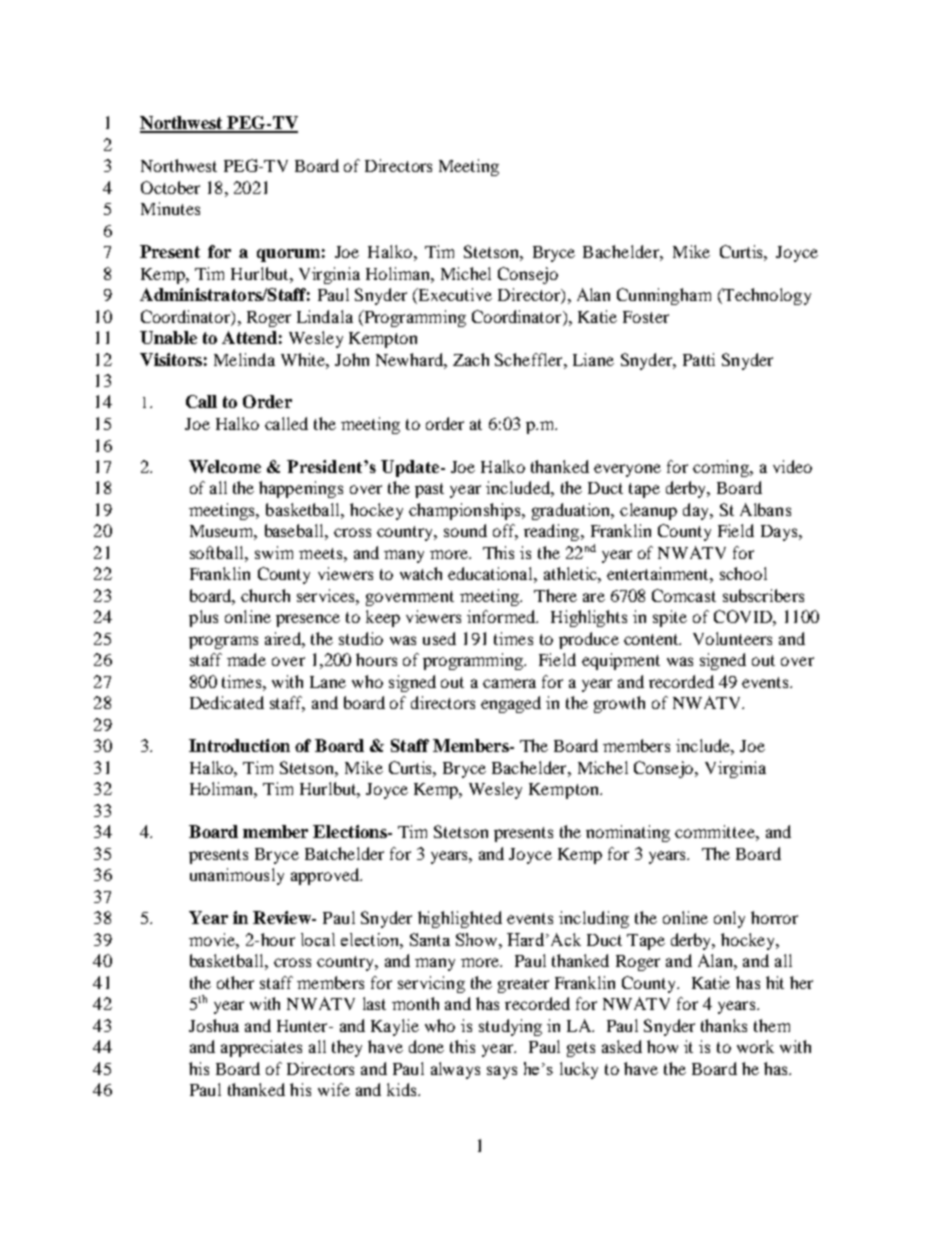 This image has width=952, height=1233. What do you see at coordinates (502, 1072) in the image?
I see `says` at bounding box center [502, 1072].
